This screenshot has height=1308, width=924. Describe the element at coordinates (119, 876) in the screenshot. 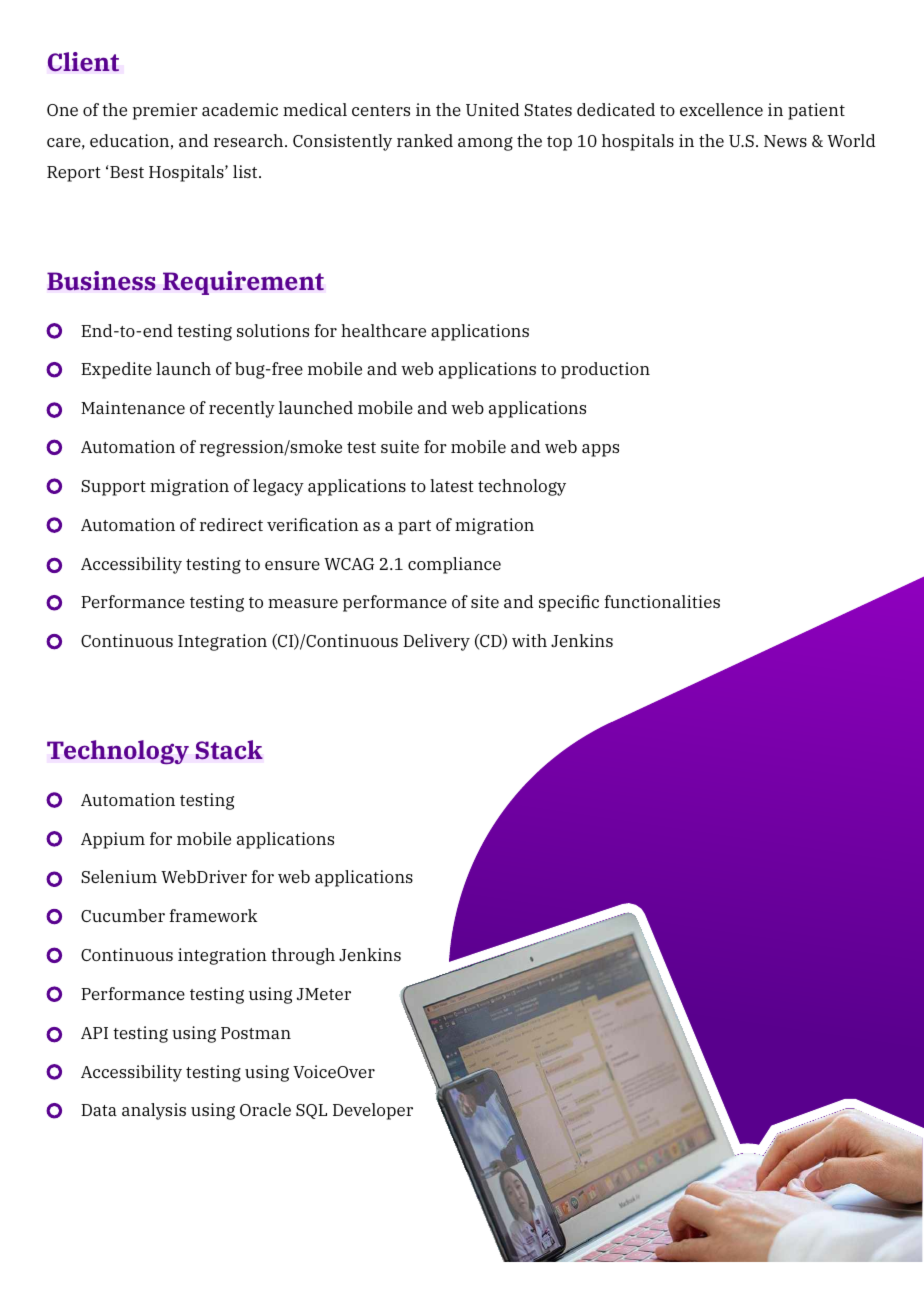

I see `Selenium` at that location.
